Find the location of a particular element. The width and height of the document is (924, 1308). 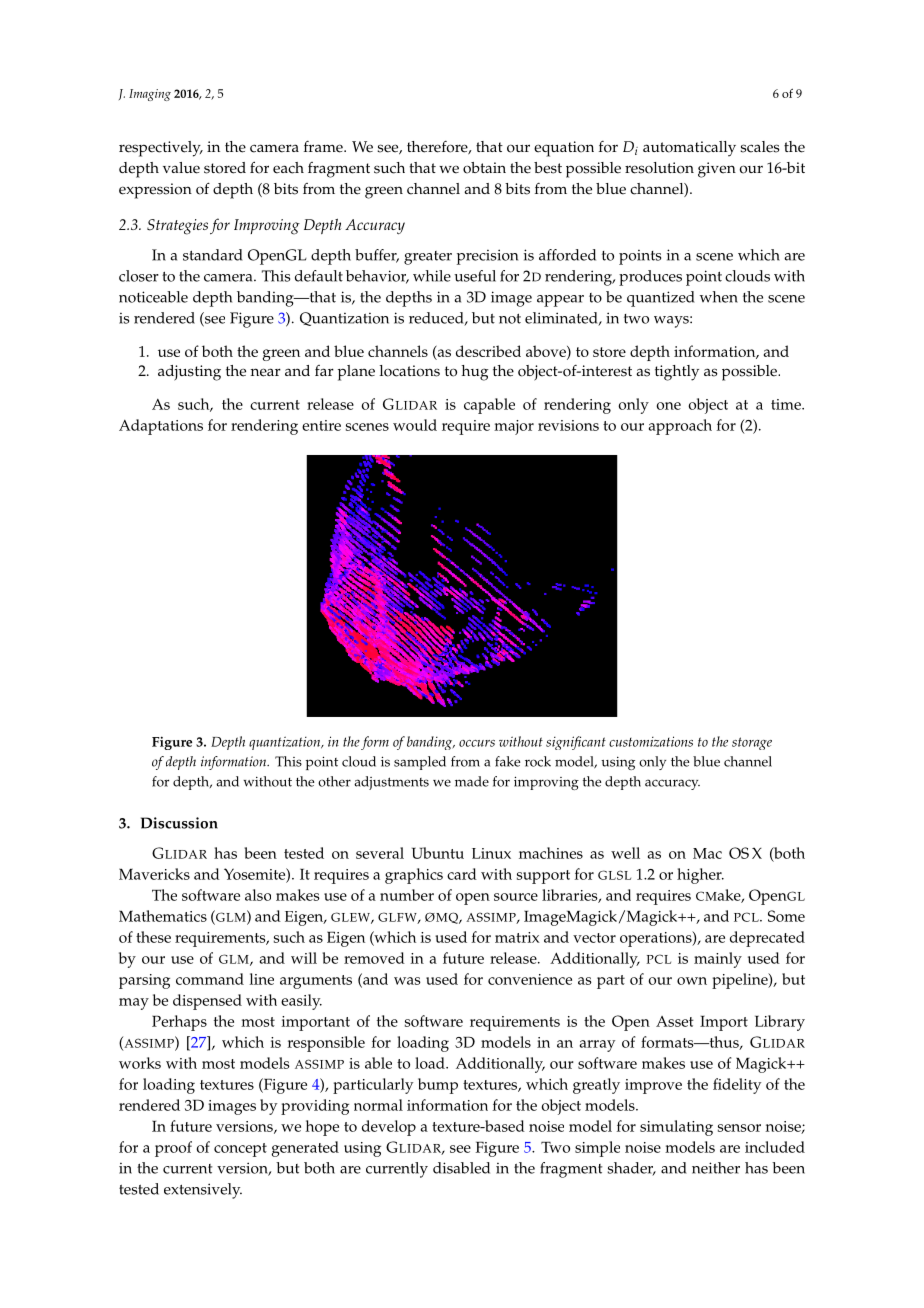

automatically is located at coordinates (689, 149).
